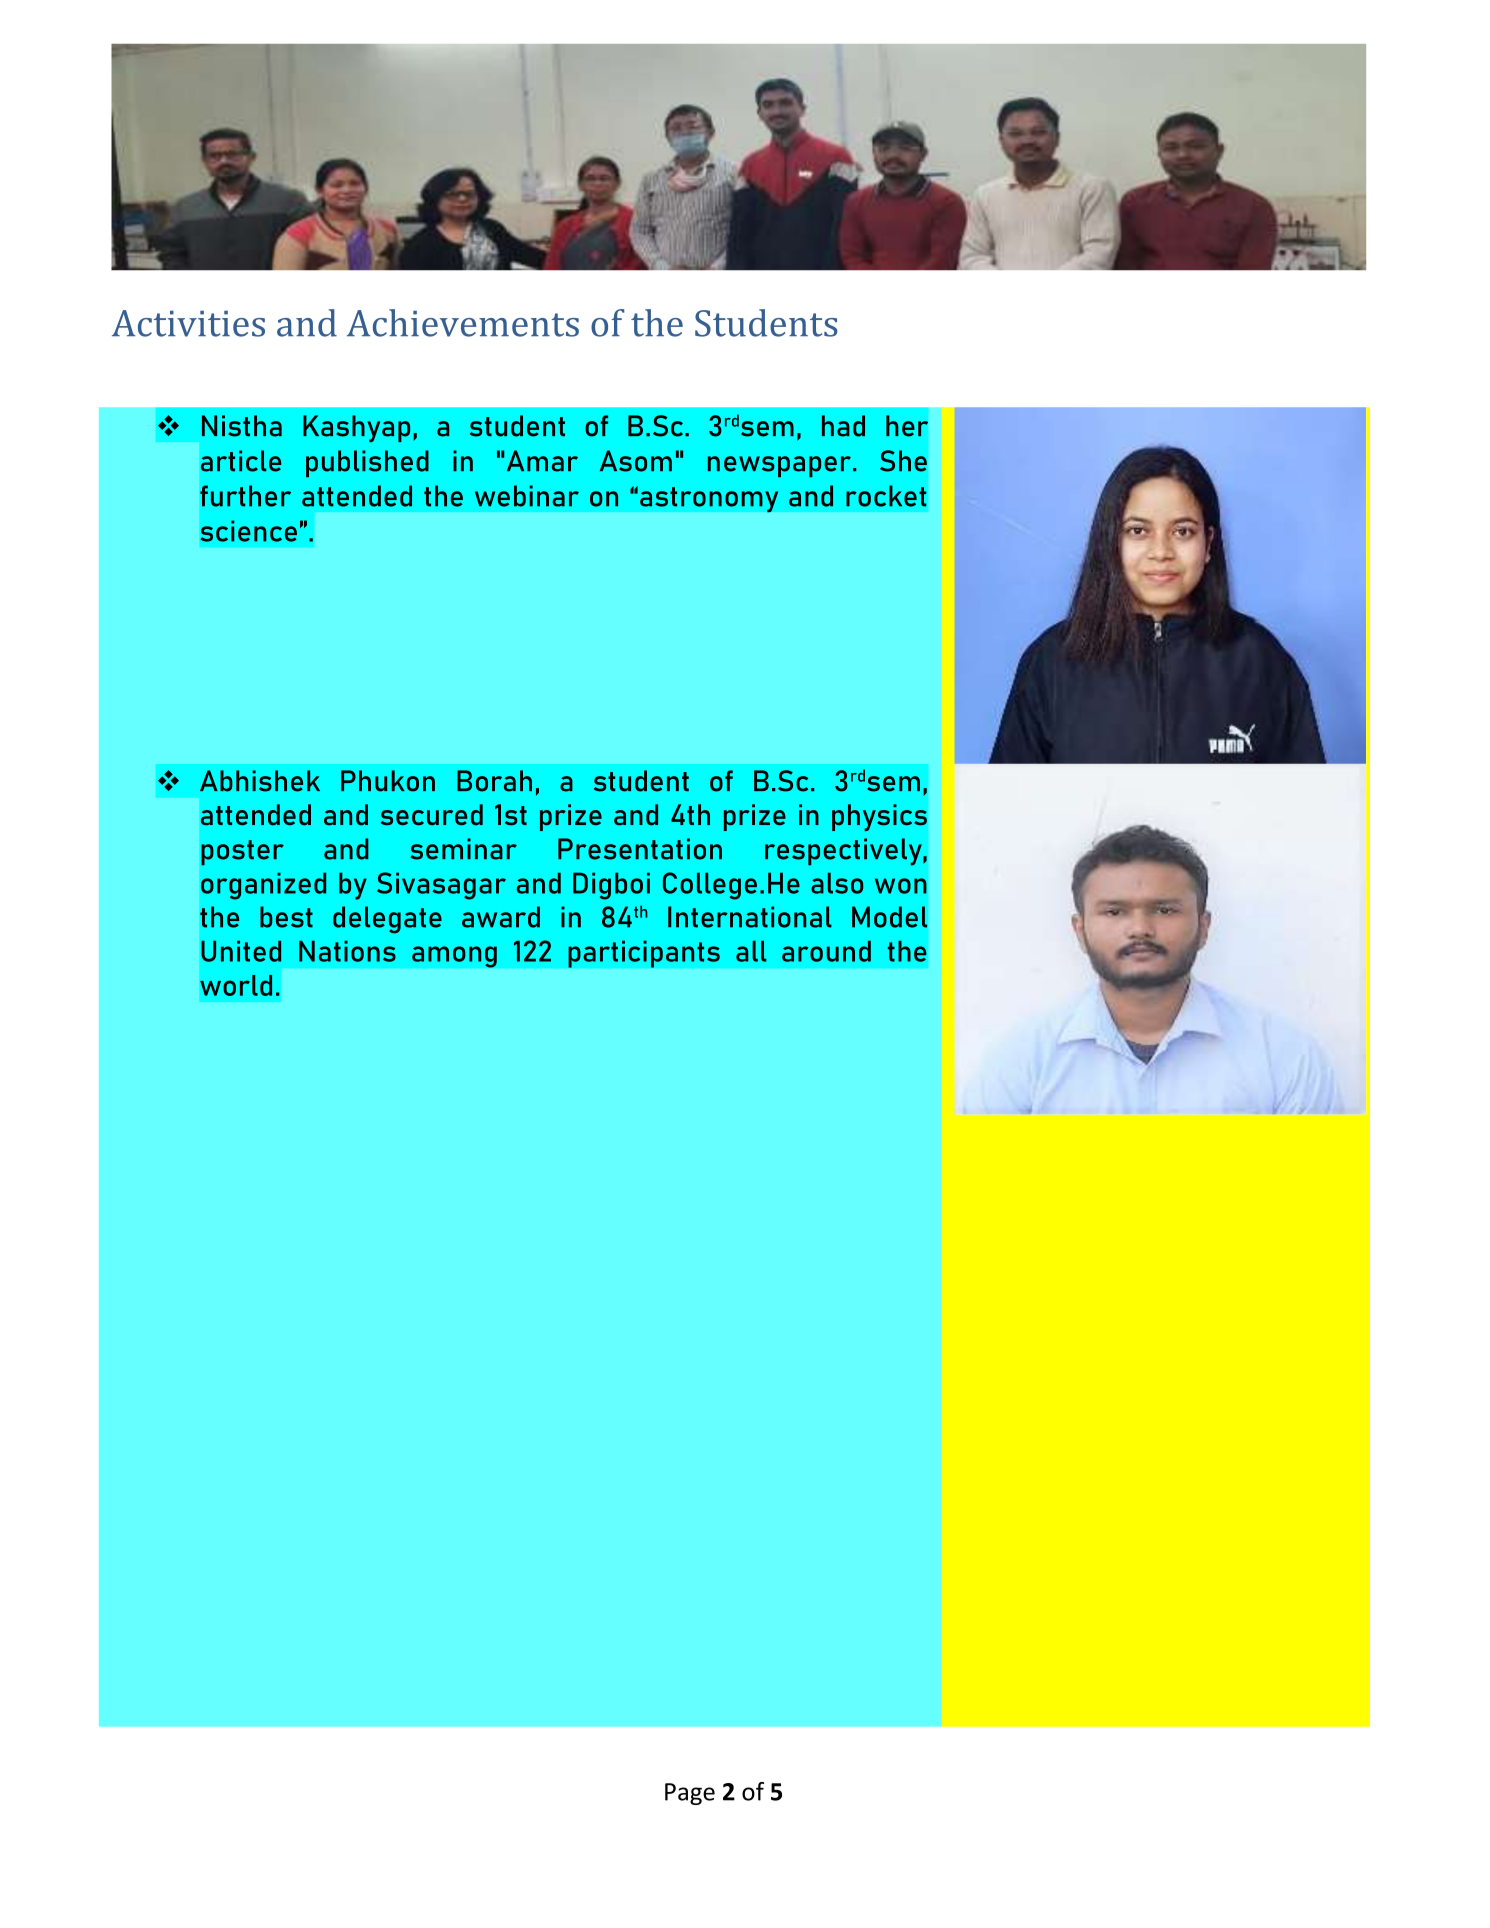 Image resolution: width=1490 pixels, height=1928 pixels. I want to click on Activities, so click(188, 323).
